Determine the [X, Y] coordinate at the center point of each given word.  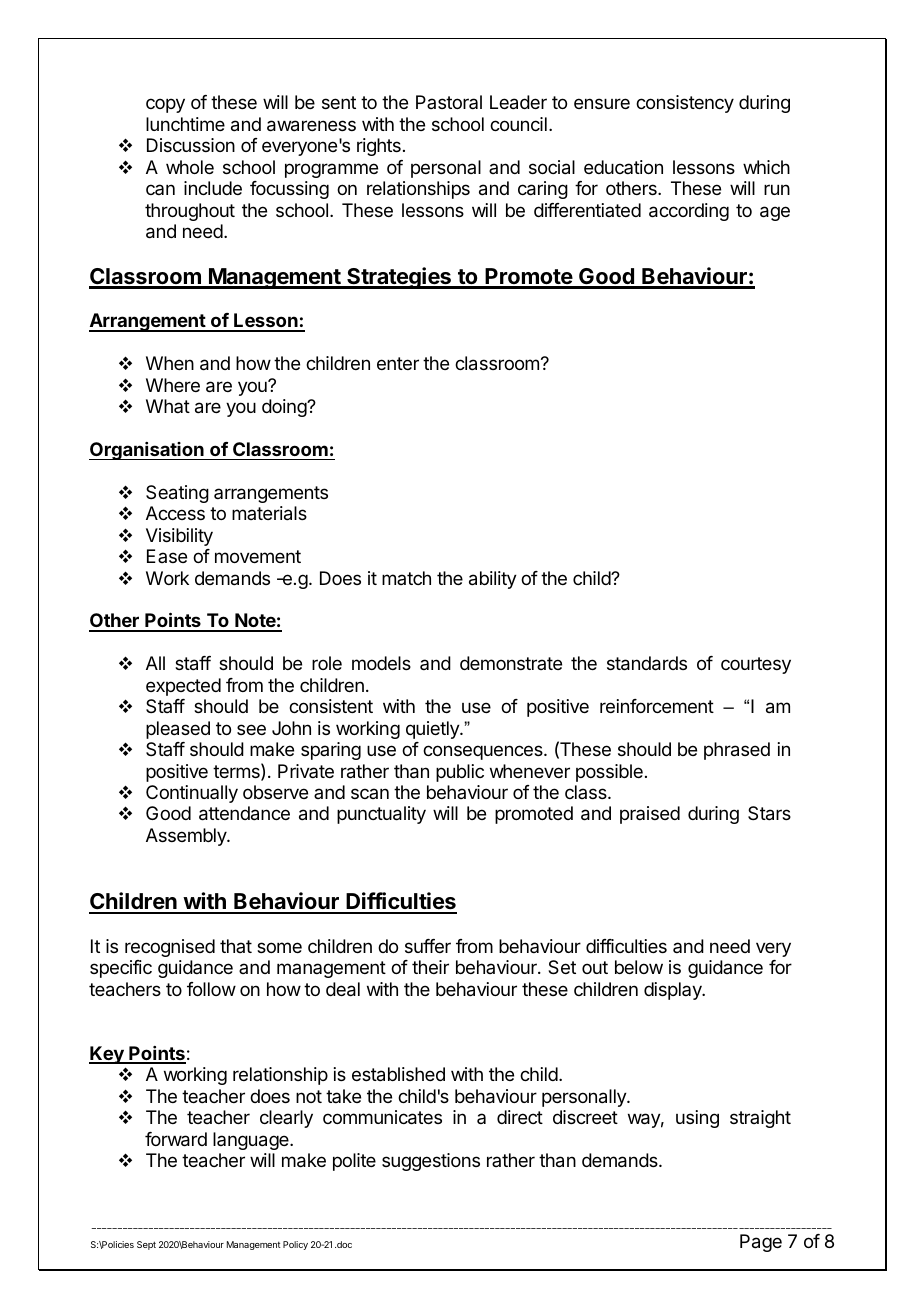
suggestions [431, 1162]
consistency [685, 104]
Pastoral [449, 102]
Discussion [191, 145]
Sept [146, 1245]
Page [761, 1243]
